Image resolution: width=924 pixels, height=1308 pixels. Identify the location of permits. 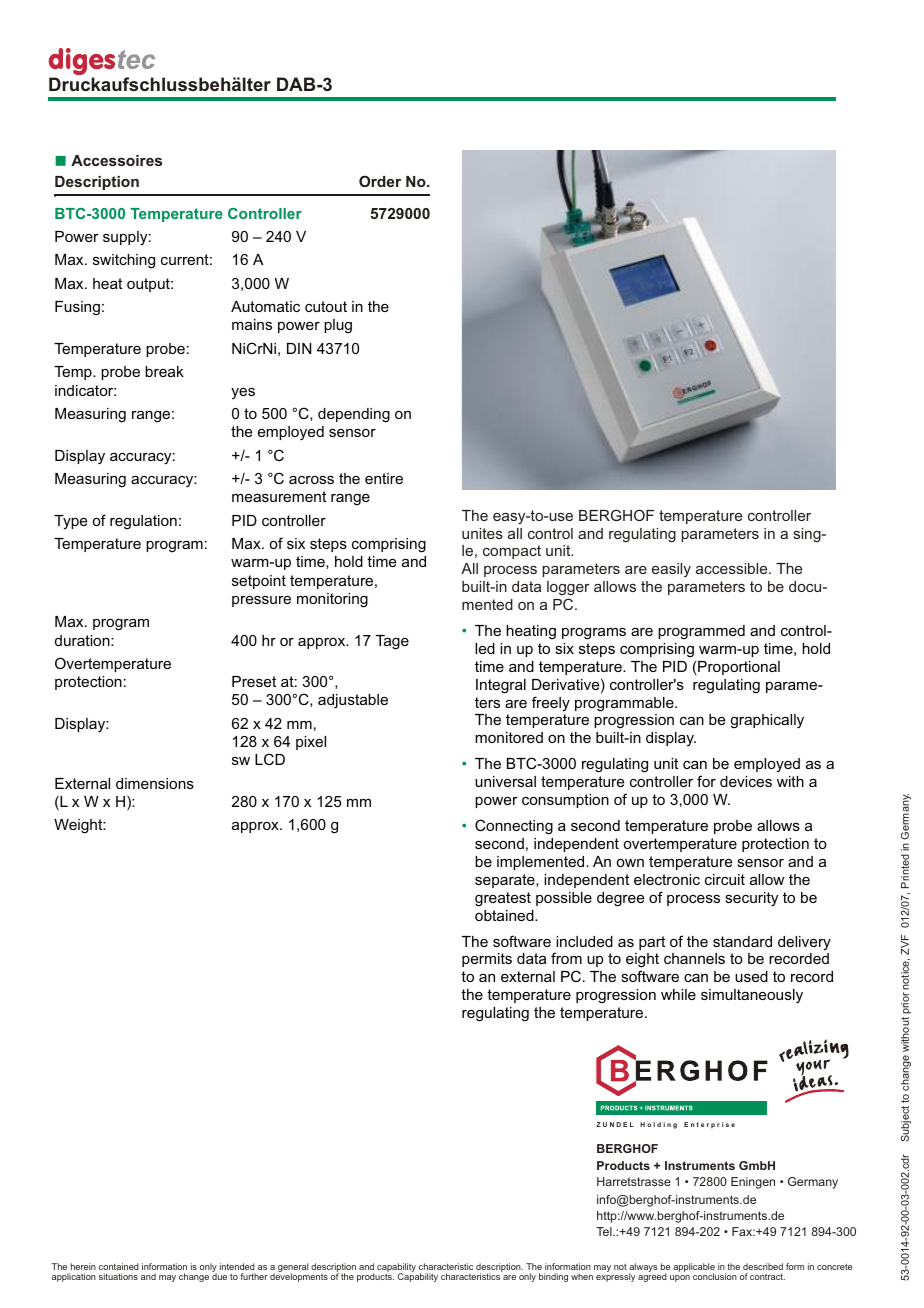
(487, 960).
